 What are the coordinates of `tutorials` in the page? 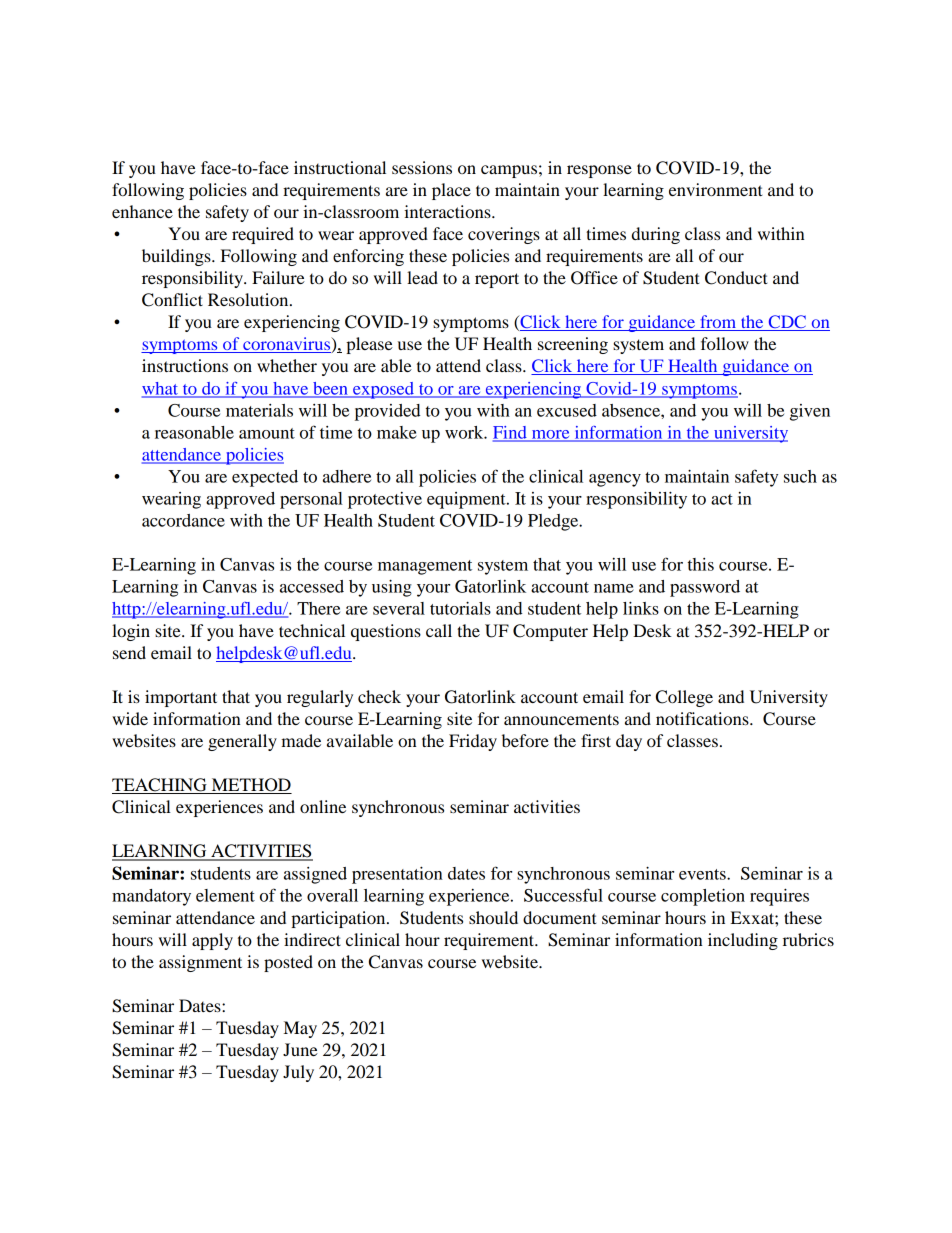 It's located at (460, 608).
